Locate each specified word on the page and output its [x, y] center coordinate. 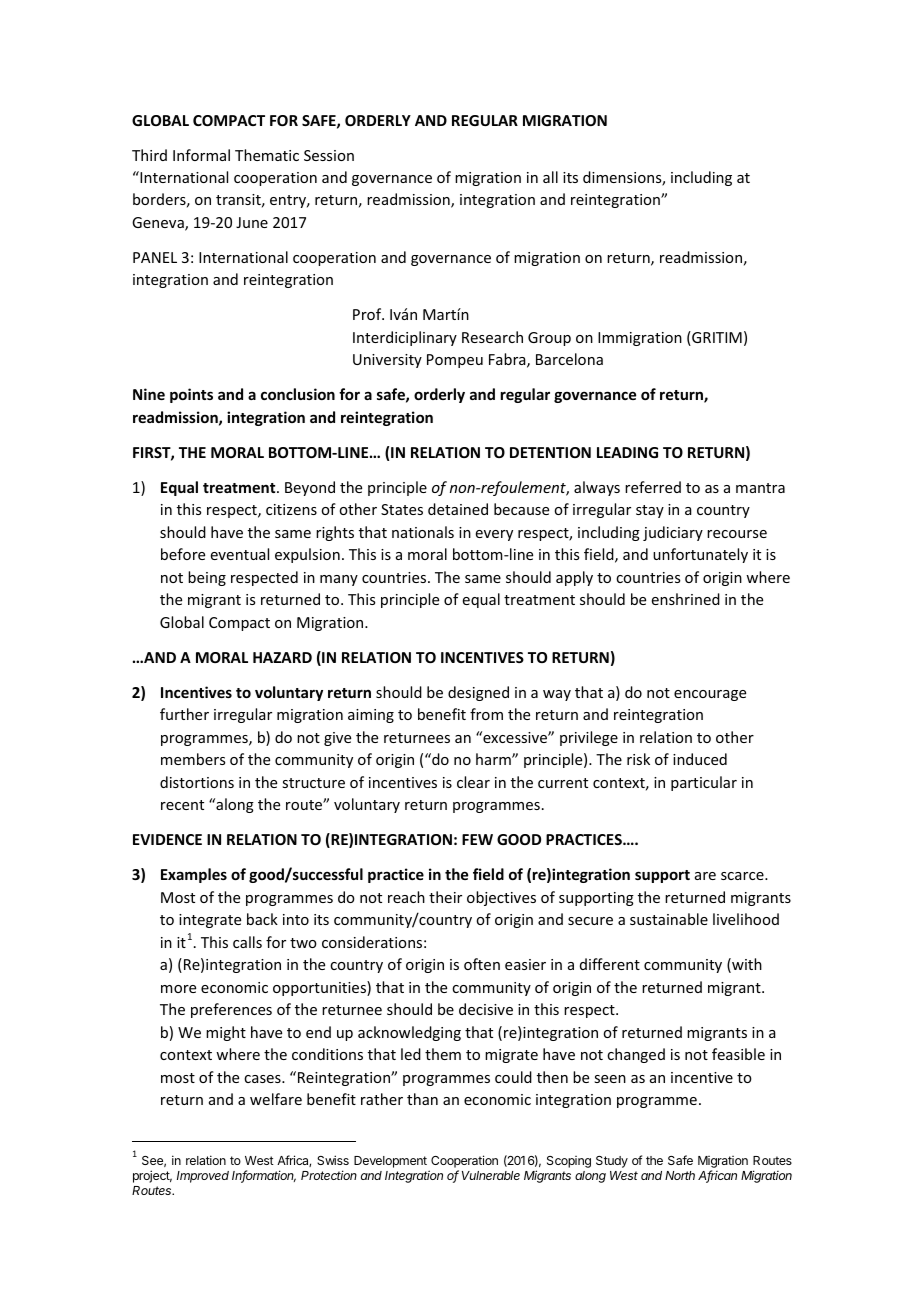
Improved [203, 1177]
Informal [201, 155]
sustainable [669, 919]
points [191, 395]
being [207, 578]
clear [473, 782]
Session [329, 155]
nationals [423, 532]
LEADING [627, 452]
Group [549, 339]
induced [700, 759]
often [482, 964]
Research [492, 337]
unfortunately [700, 555]
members [193, 759]
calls [247, 942]
